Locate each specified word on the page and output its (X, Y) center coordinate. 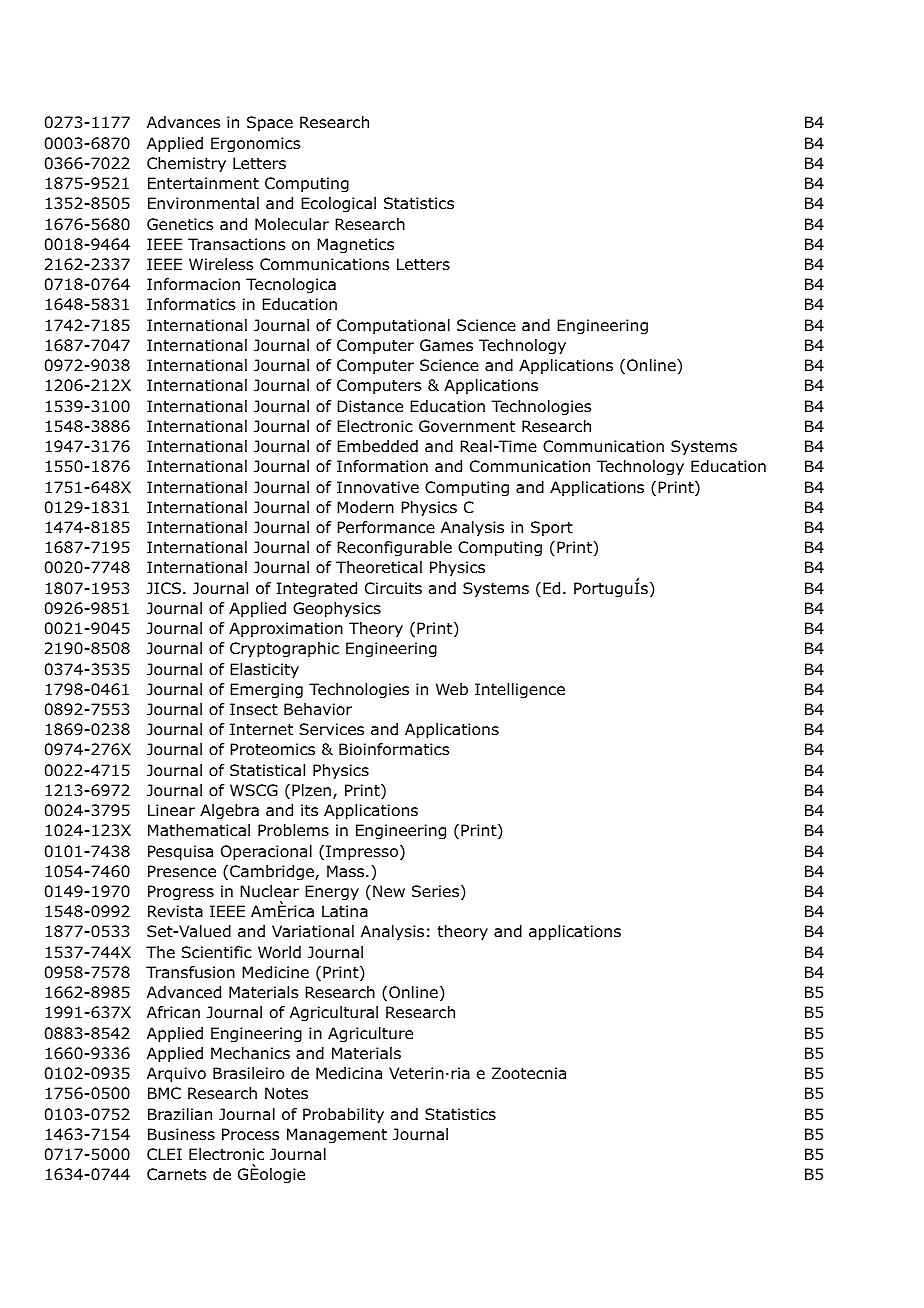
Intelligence (520, 691)
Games (446, 345)
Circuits (393, 588)
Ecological (338, 205)
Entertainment (203, 183)
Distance (370, 406)
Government (467, 426)
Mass (347, 871)
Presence (182, 871)
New (389, 891)
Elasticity (264, 670)
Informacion (193, 284)
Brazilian (180, 1114)
